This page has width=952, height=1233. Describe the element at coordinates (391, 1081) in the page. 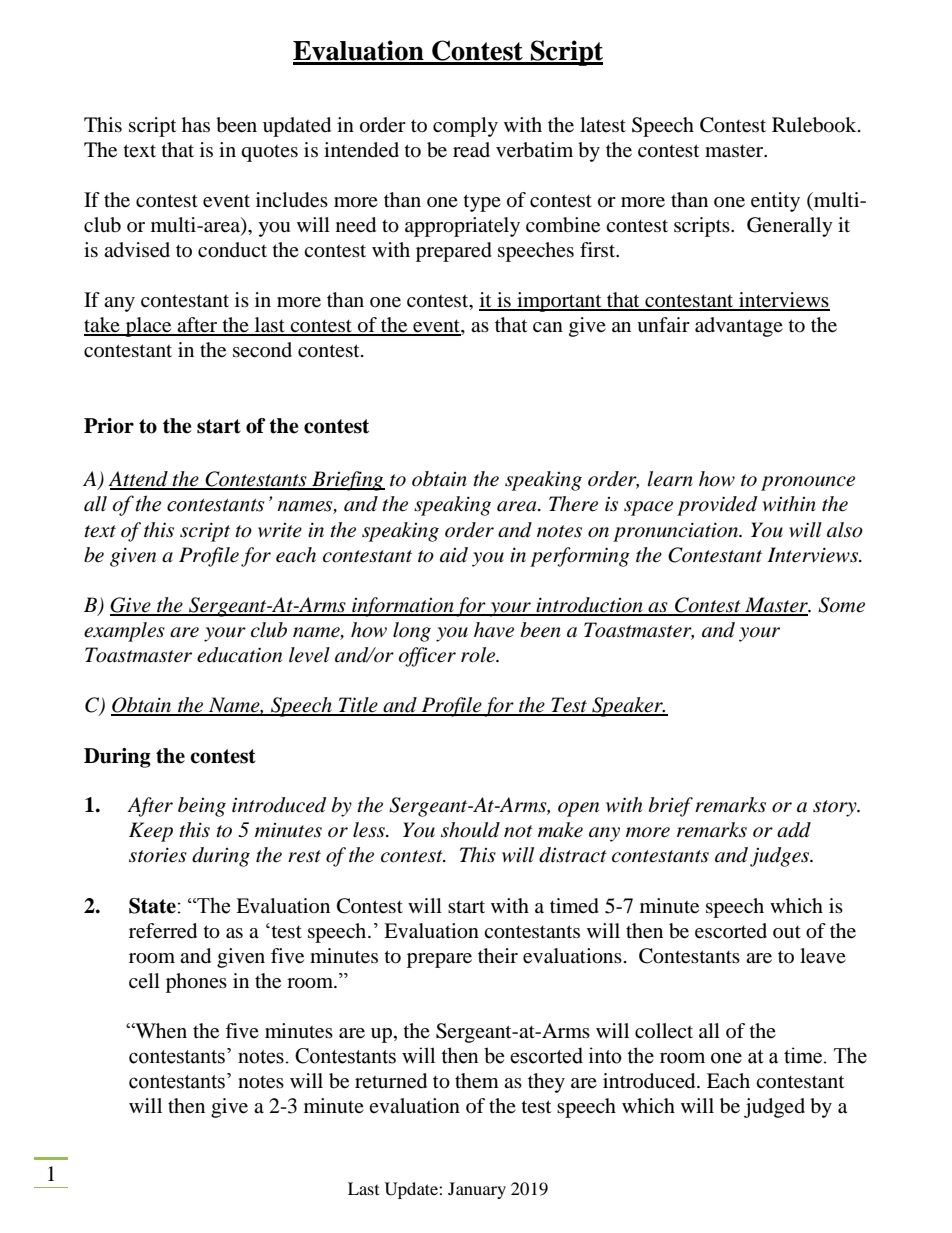

I see `returned` at that location.
